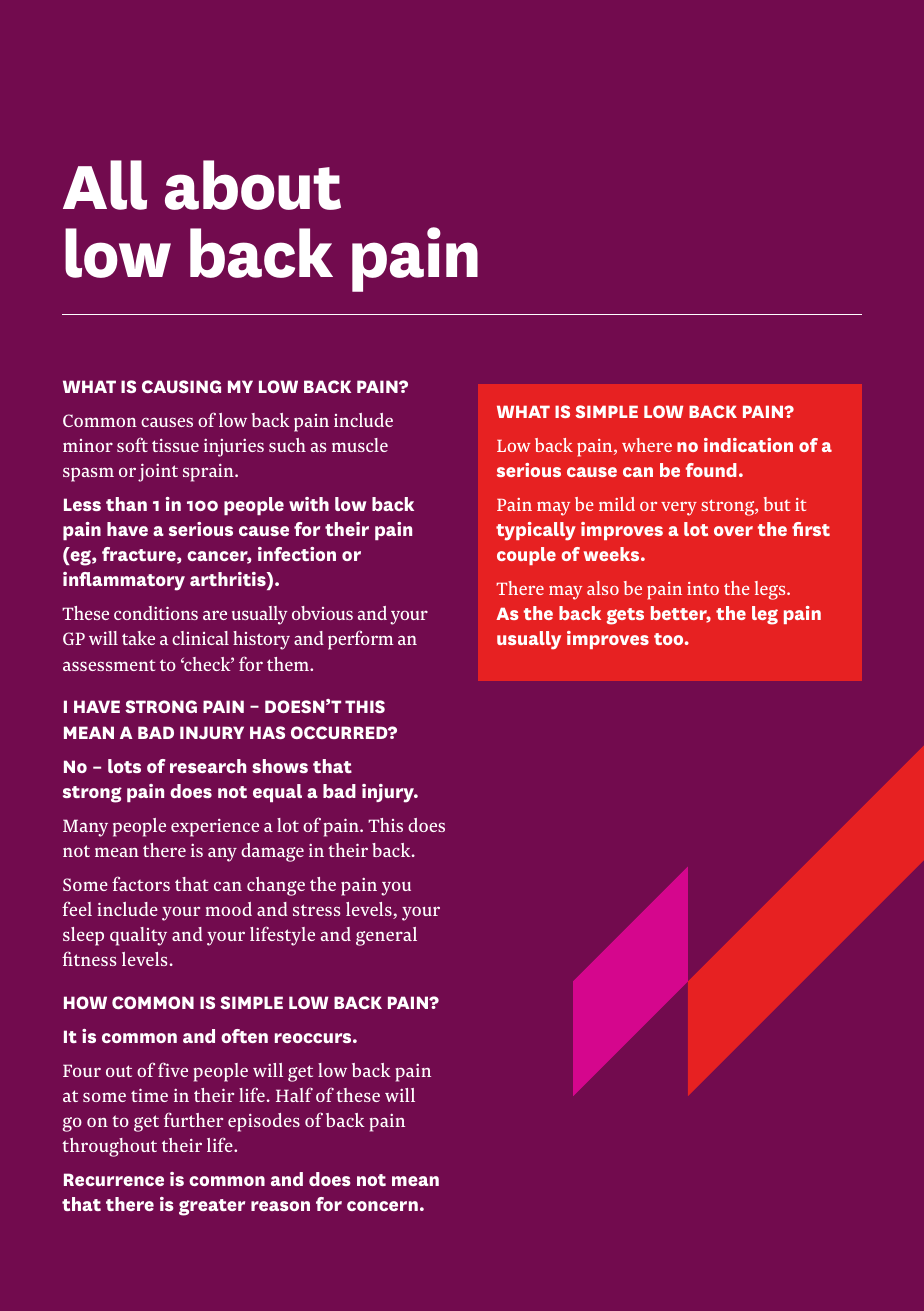 The width and height of the page is (924, 1311). Describe the element at coordinates (386, 936) in the page. I see `general` at that location.
